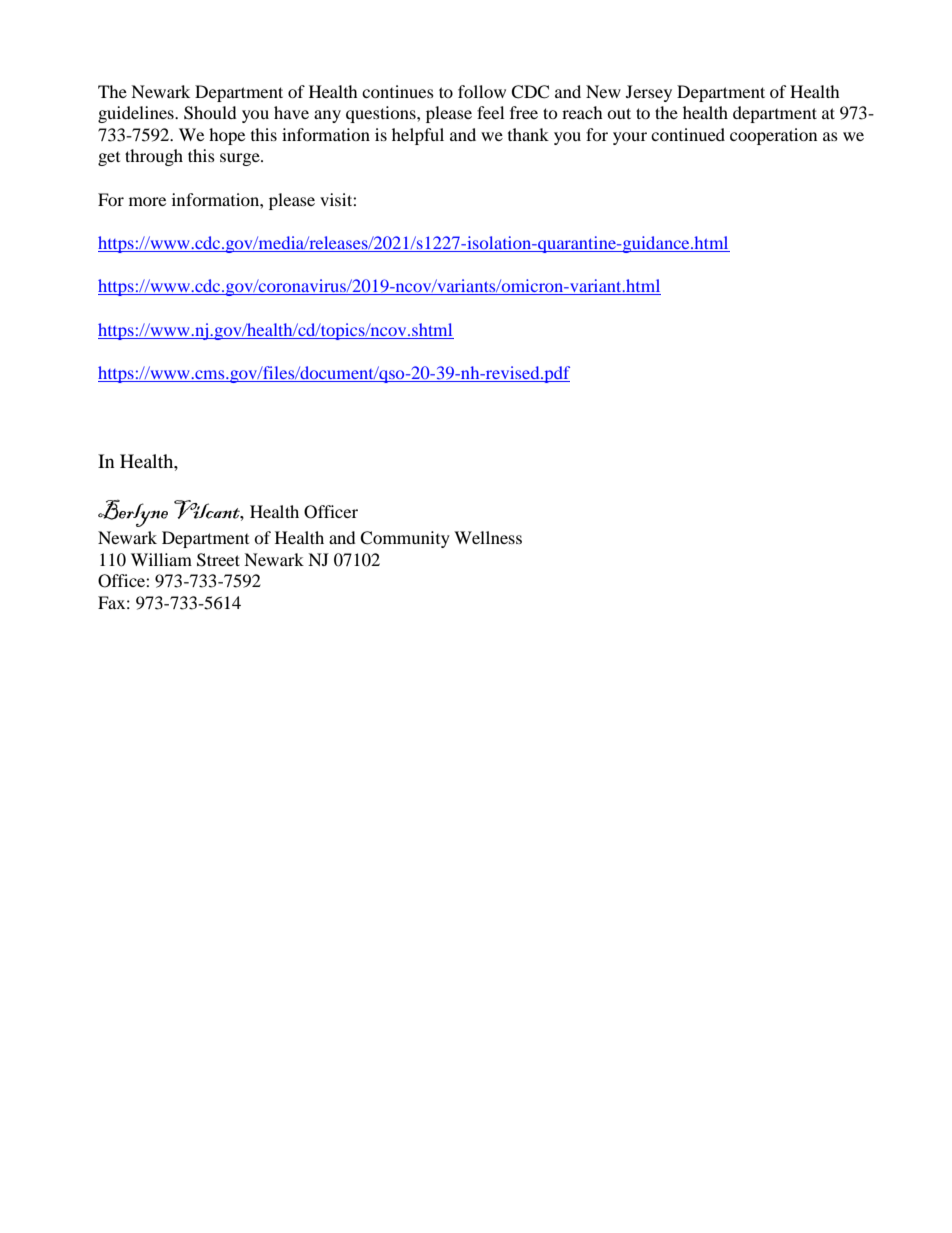 The width and height of the page is (952, 1233). I want to click on Community, so click(405, 539).
